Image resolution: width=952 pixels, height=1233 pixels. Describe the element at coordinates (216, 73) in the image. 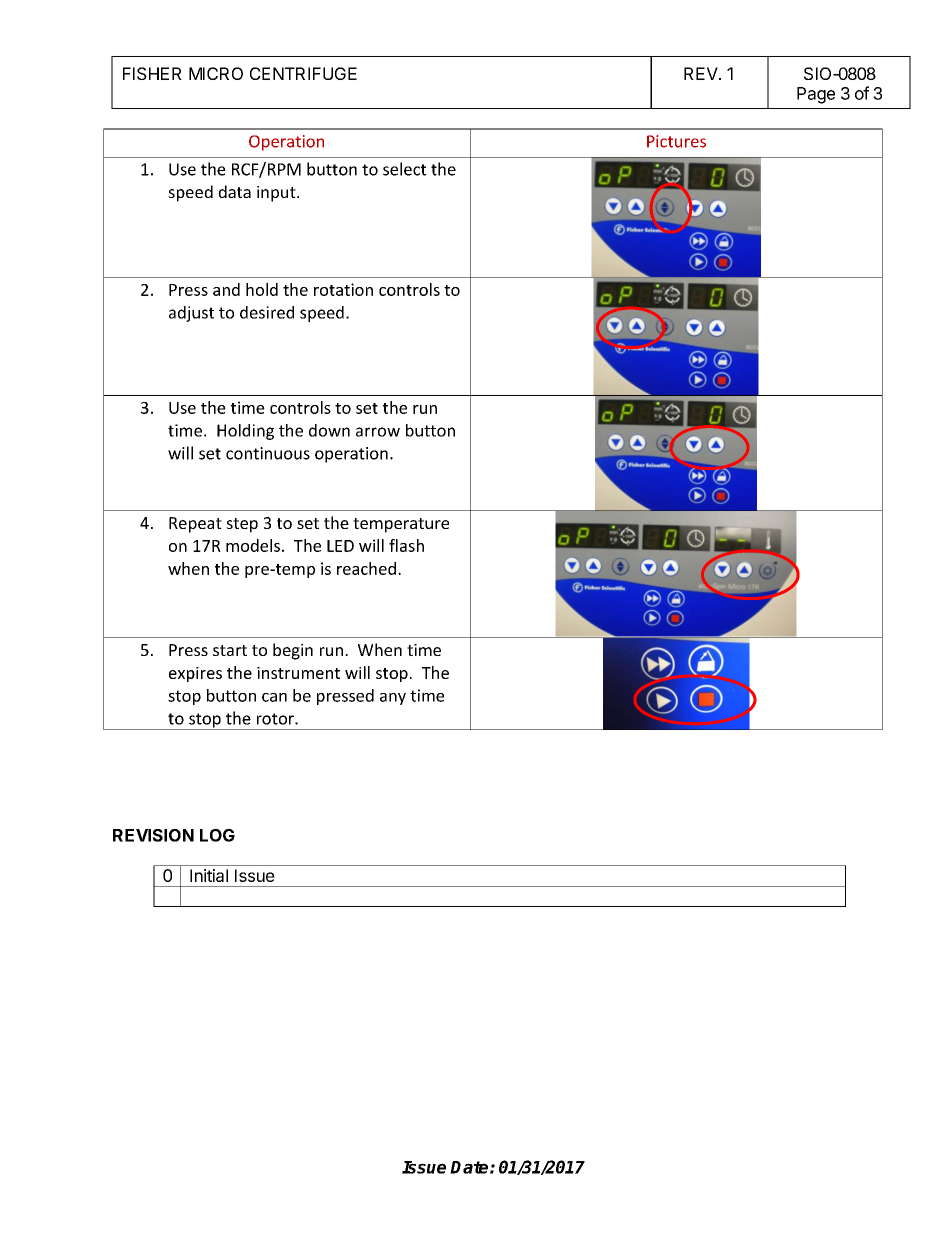

I see `MICRO` at that location.
